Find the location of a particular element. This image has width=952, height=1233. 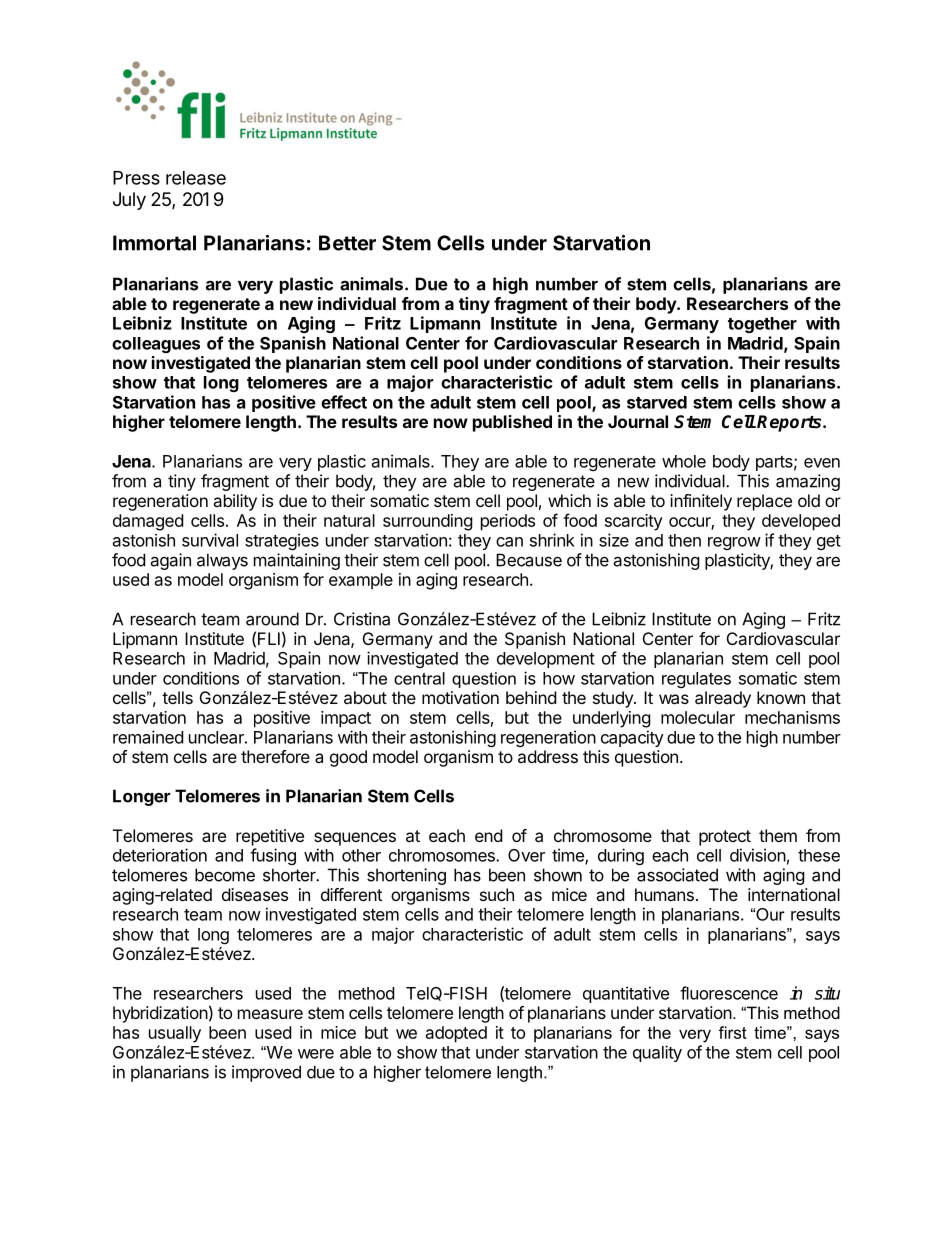

usually is located at coordinates (175, 1034).
